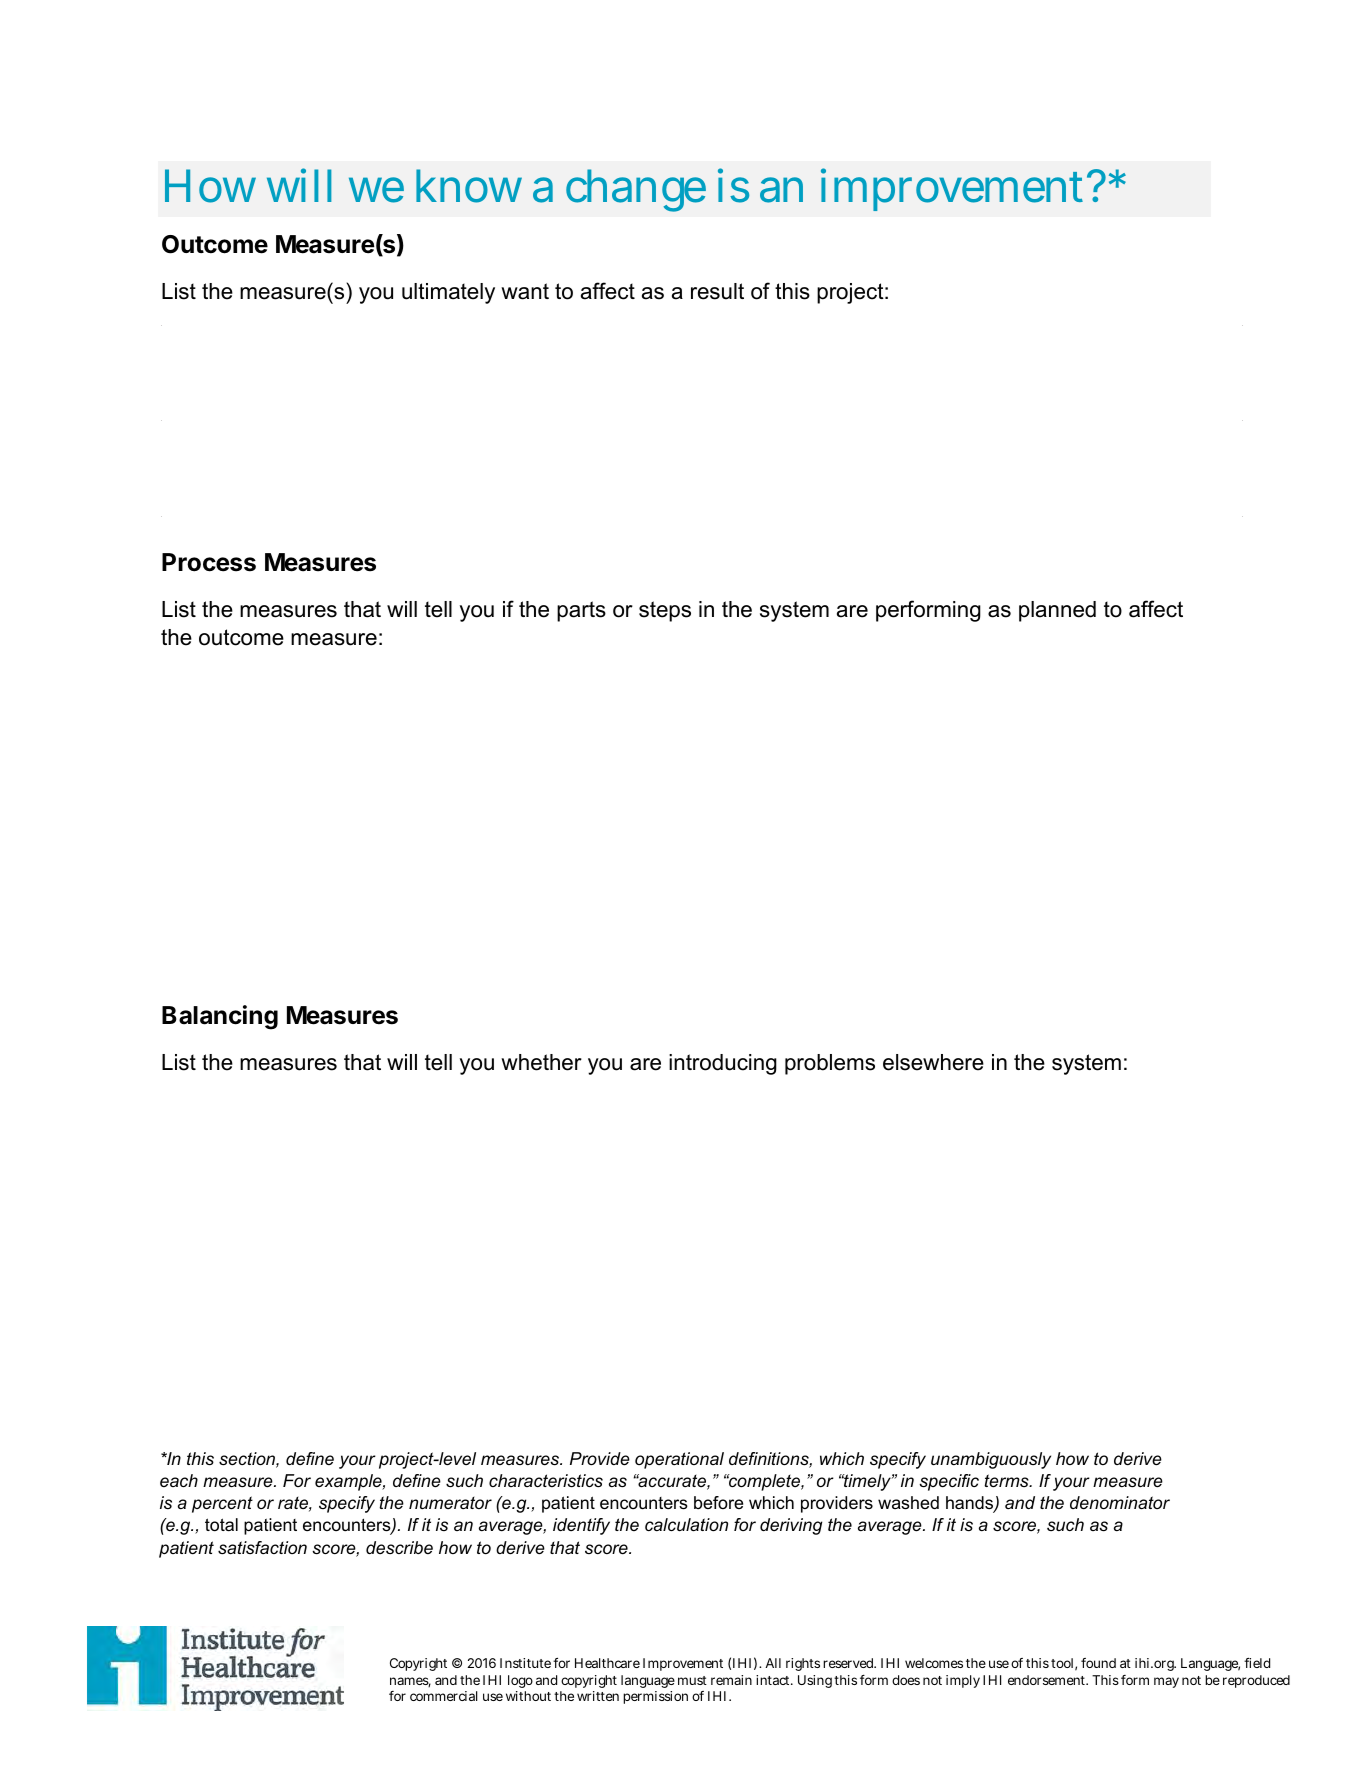  I want to click on planned, so click(1057, 611).
